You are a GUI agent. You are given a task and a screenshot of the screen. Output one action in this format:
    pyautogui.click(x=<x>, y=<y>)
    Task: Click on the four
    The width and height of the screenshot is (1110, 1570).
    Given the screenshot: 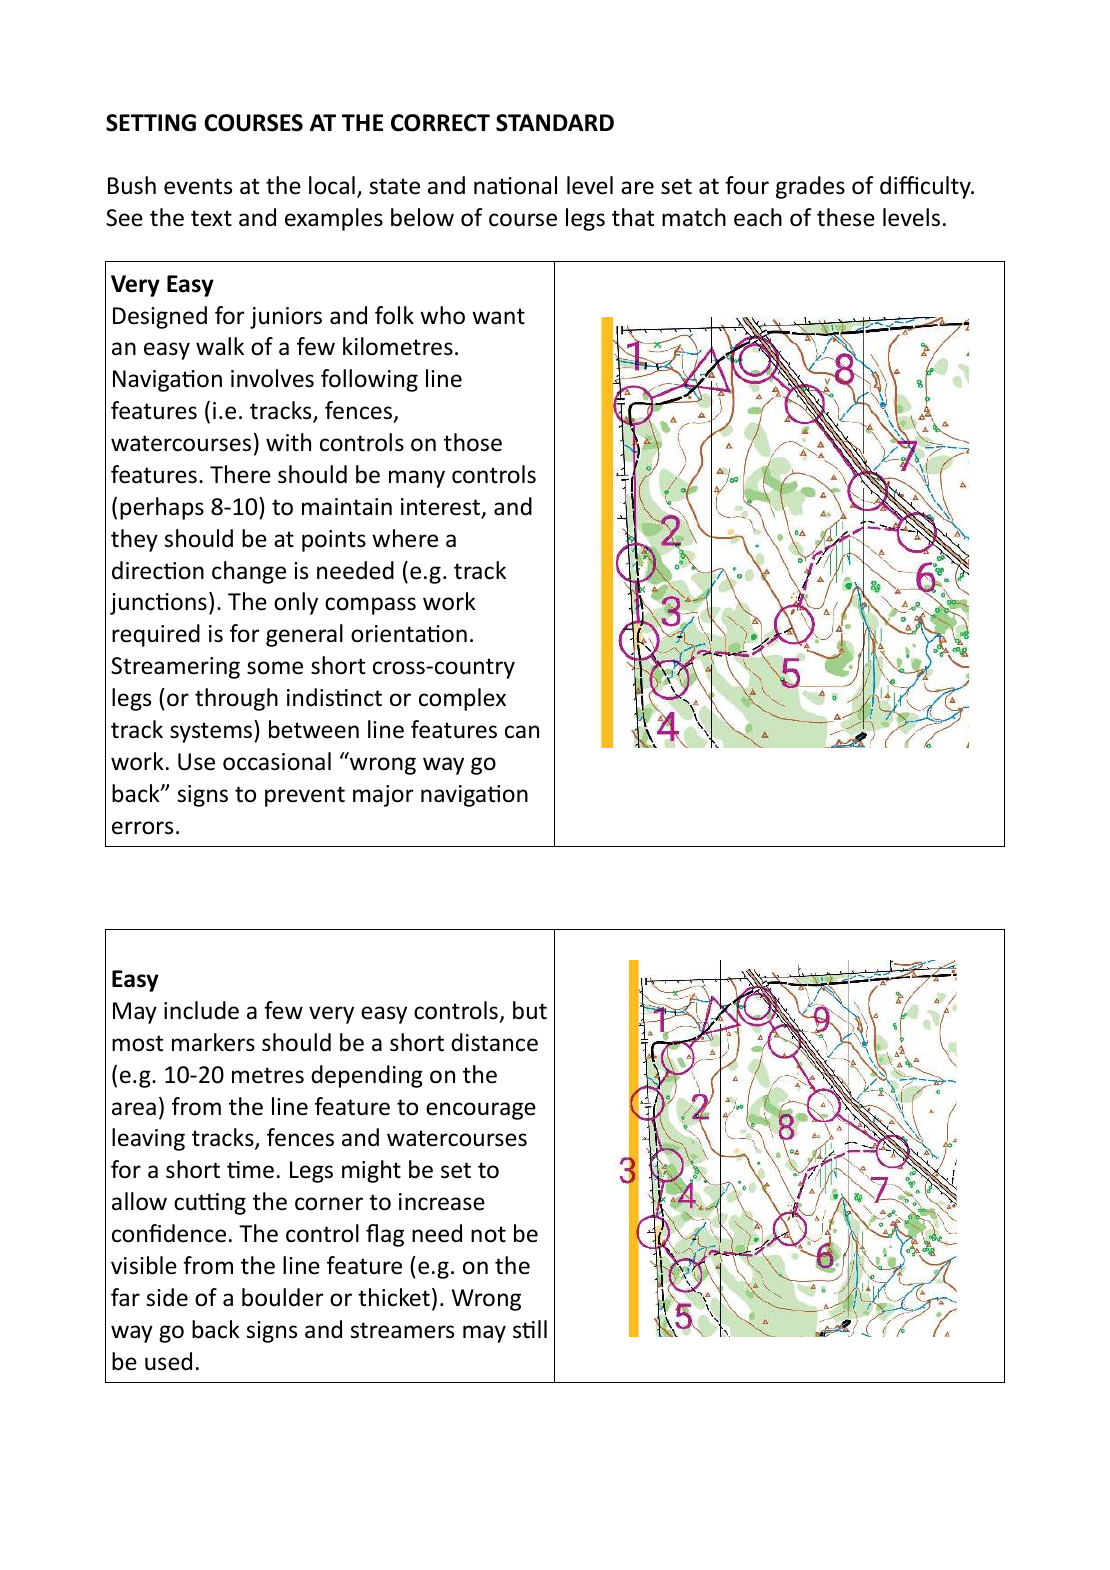 What is the action you would take?
    pyautogui.click(x=747, y=185)
